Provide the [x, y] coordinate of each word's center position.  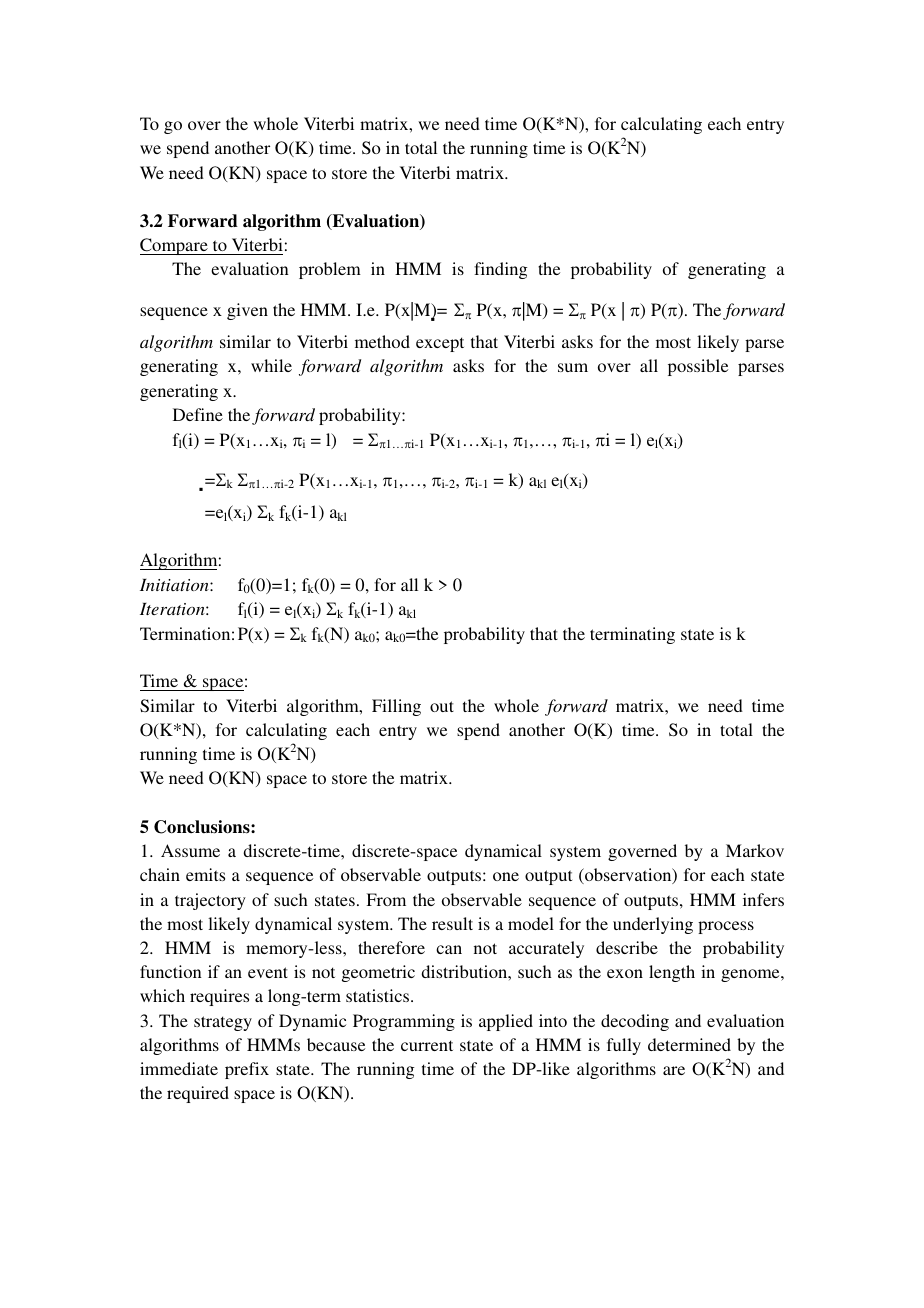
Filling [396, 707]
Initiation [175, 585]
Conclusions [203, 827]
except [440, 344]
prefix [247, 1070]
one [506, 876]
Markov [755, 850]
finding [500, 270]
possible [698, 367]
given [247, 311]
